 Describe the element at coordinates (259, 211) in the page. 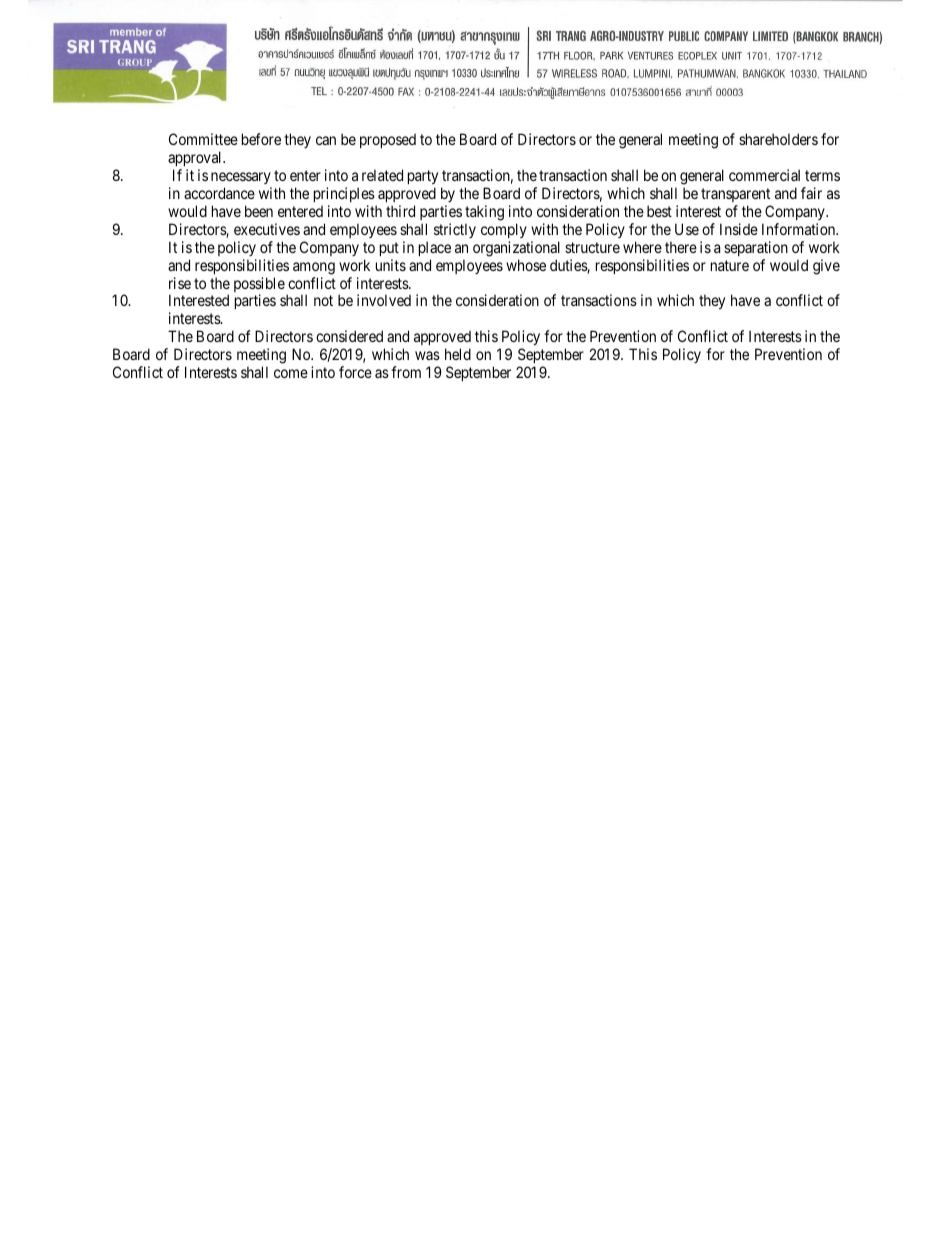

I see `been` at that location.
